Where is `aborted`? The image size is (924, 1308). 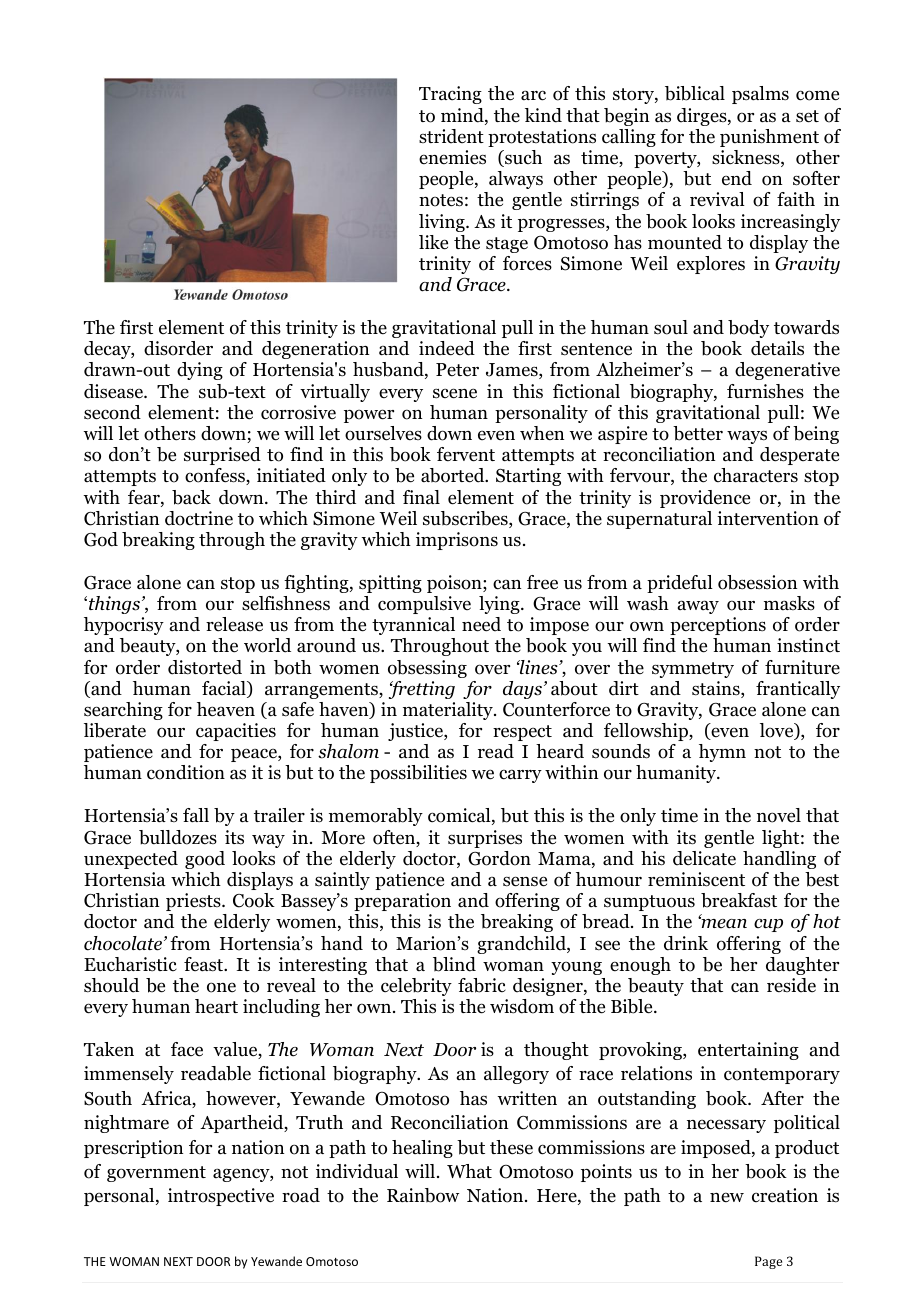
aborted is located at coordinates (454, 475).
